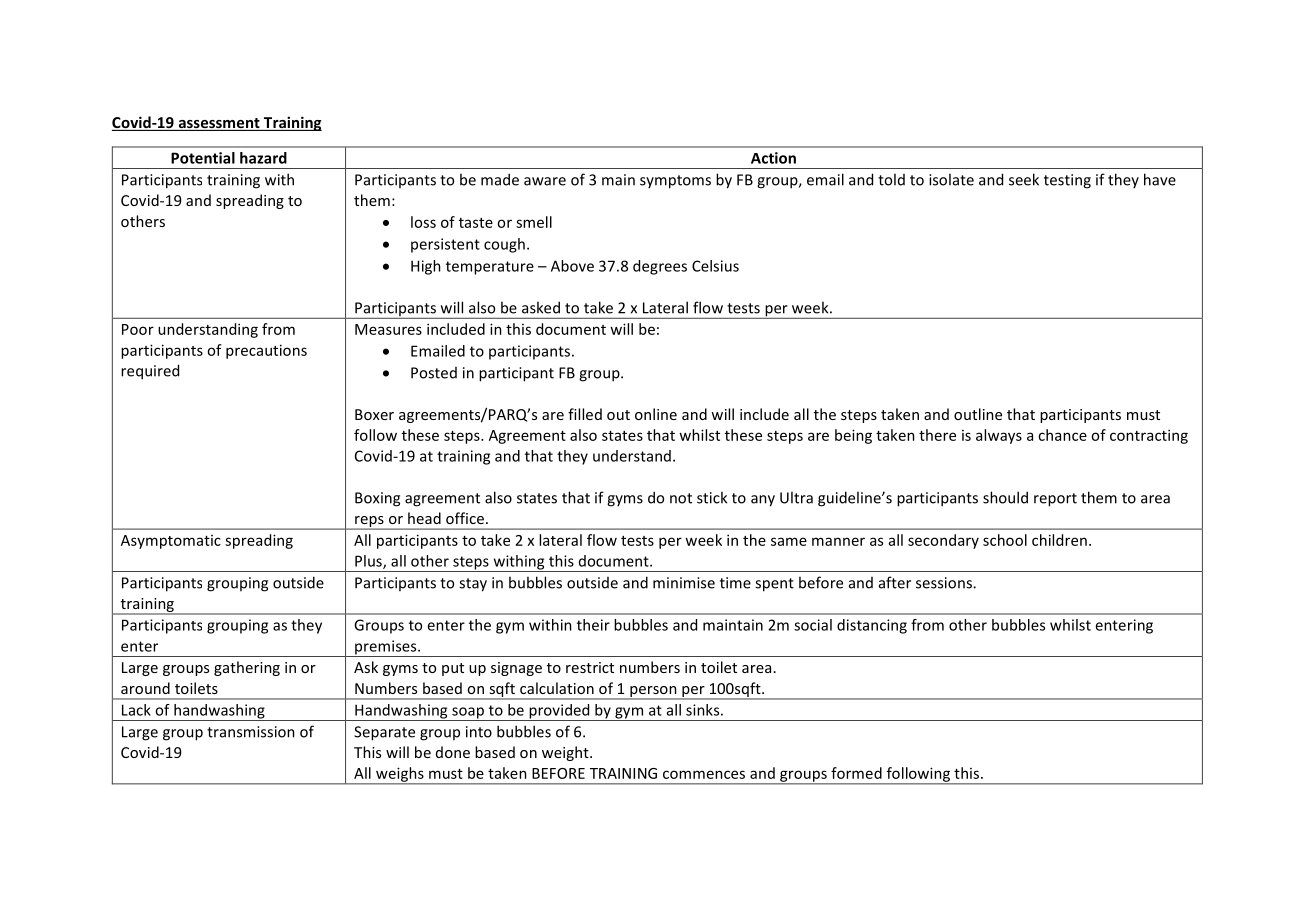 The height and width of the screenshot is (924, 1308). Describe the element at coordinates (1055, 500) in the screenshot. I see `report` at that location.
